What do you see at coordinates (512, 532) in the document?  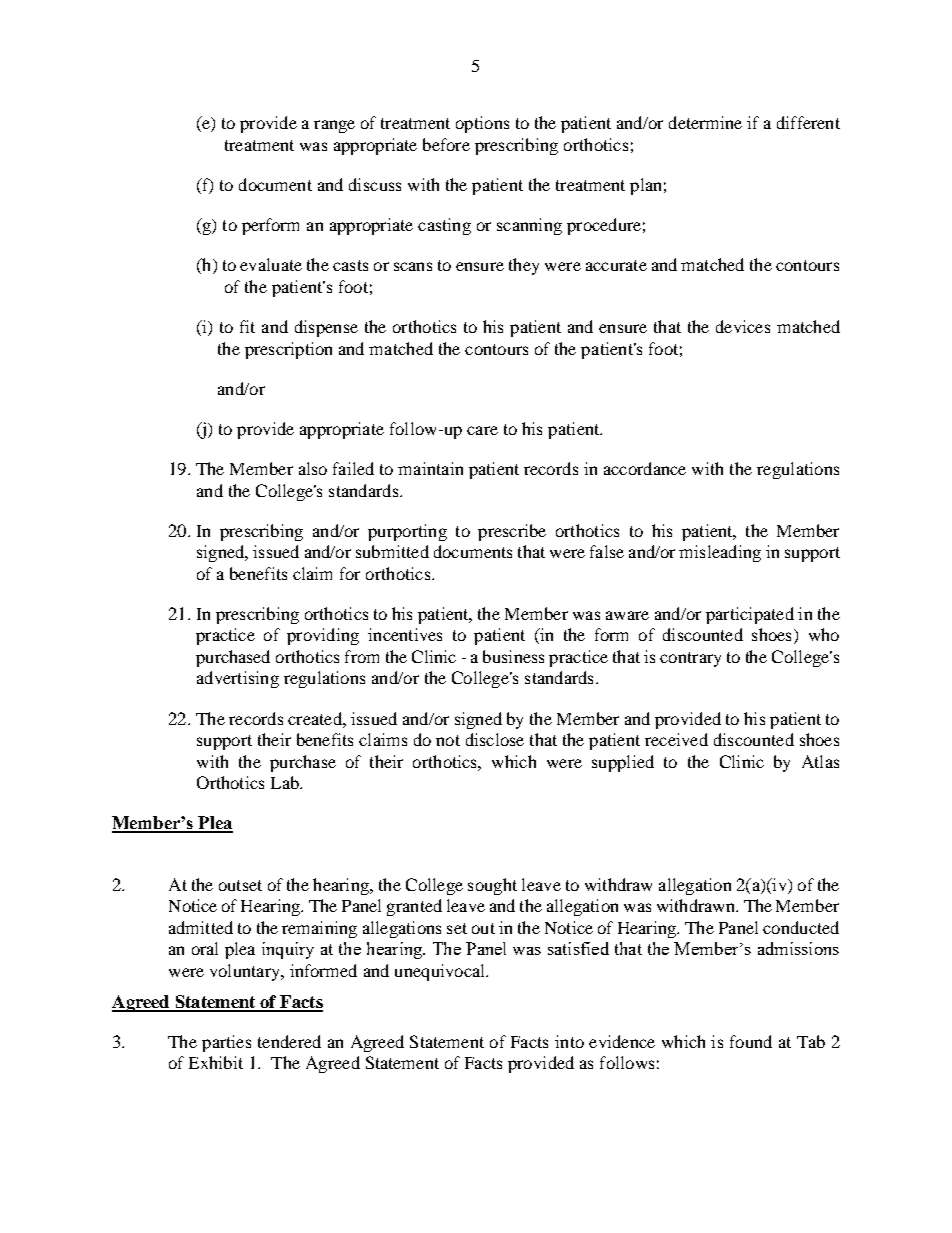 I see `prescribe` at bounding box center [512, 532].
